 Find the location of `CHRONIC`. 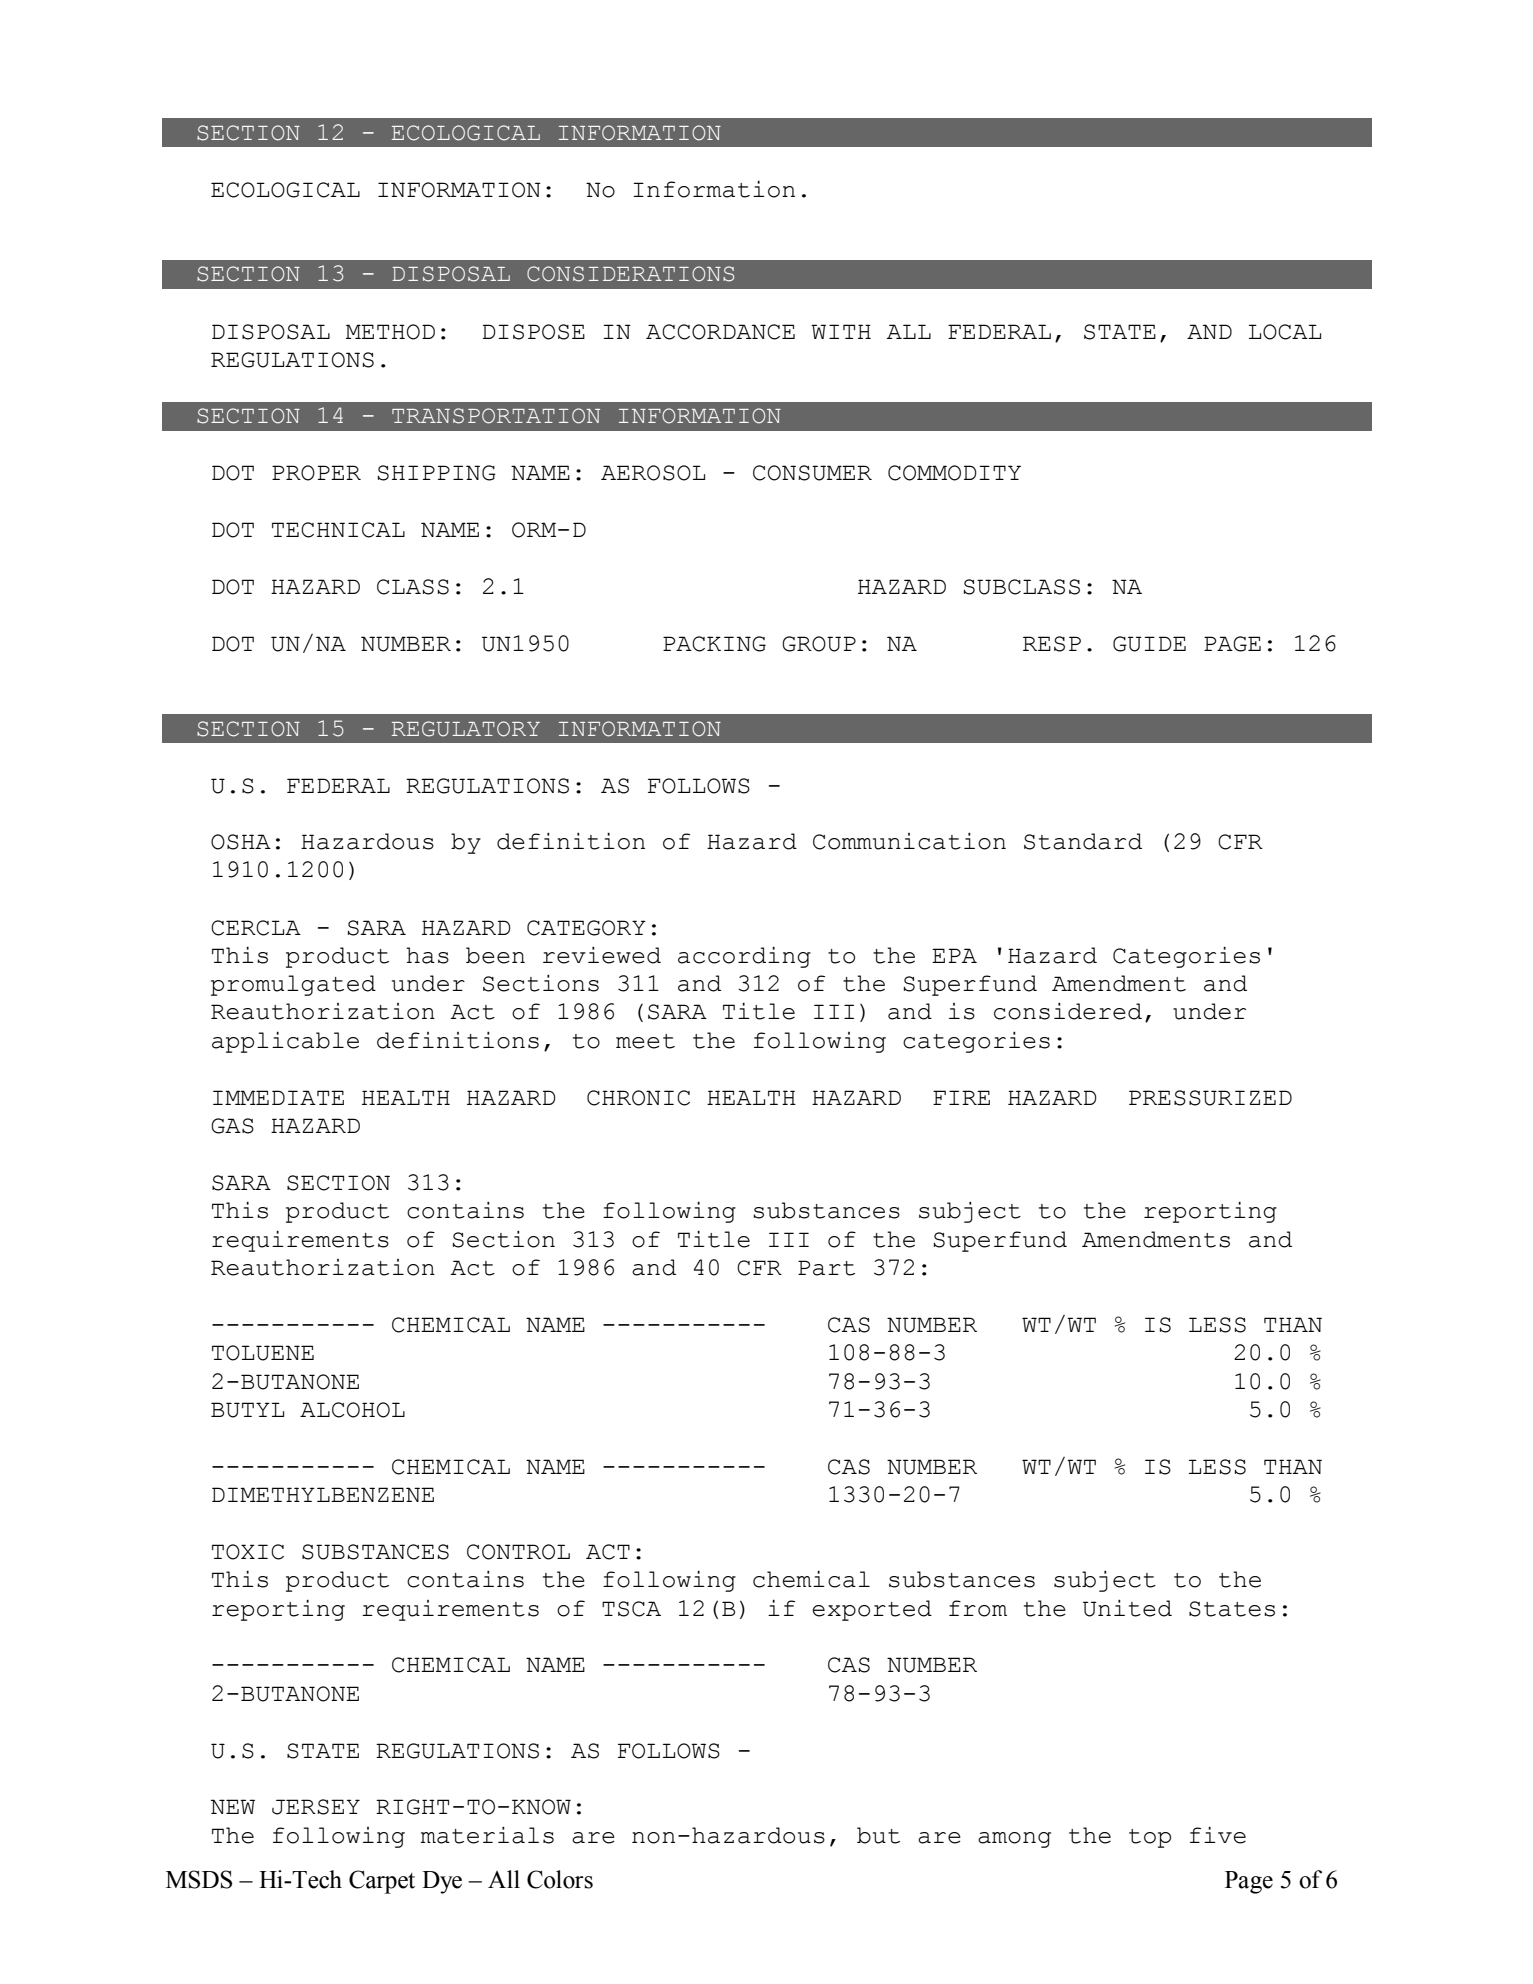

CHRONIC is located at coordinates (638, 1098).
